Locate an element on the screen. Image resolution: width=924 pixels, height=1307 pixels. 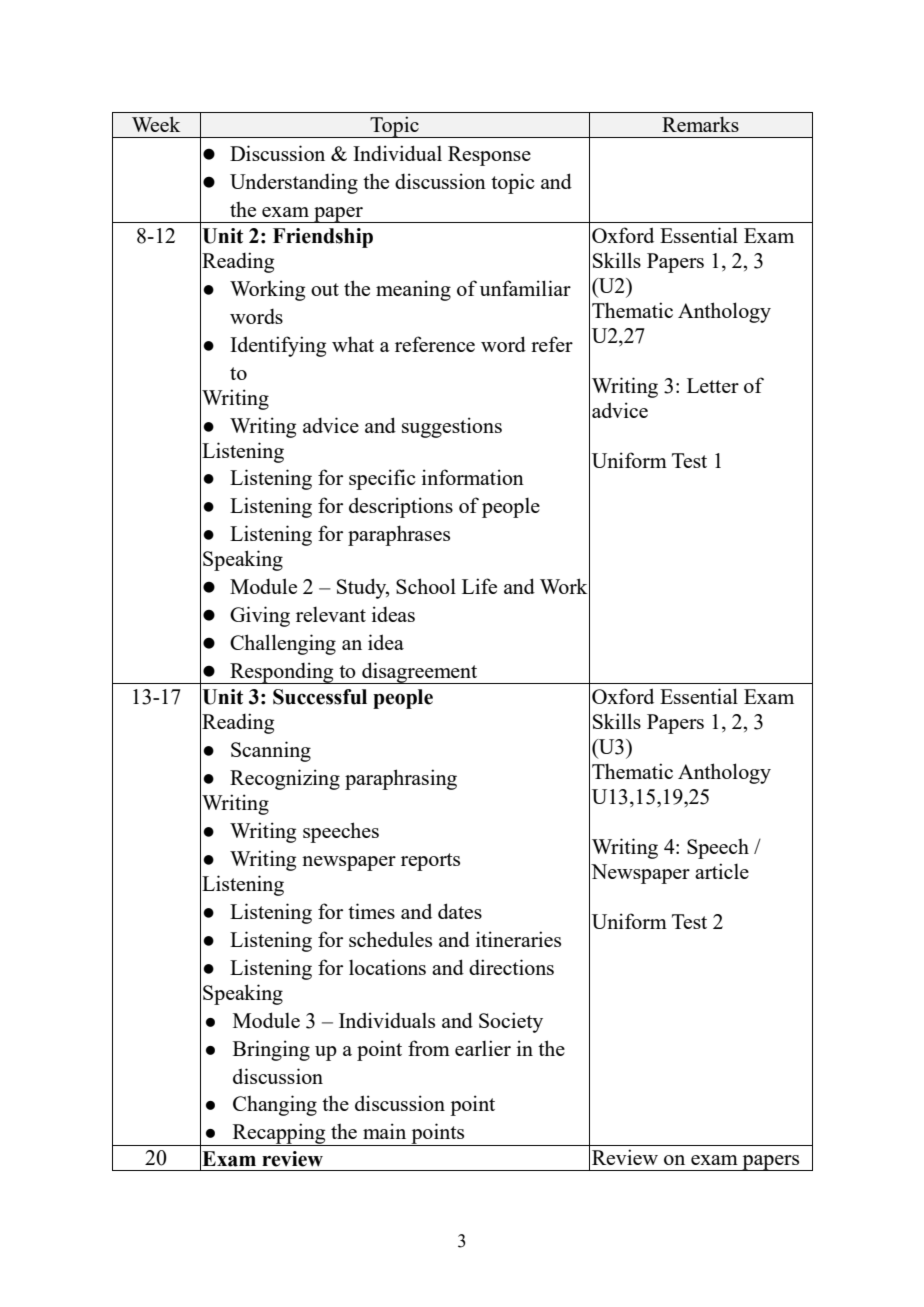
main is located at coordinates (384, 1131).
